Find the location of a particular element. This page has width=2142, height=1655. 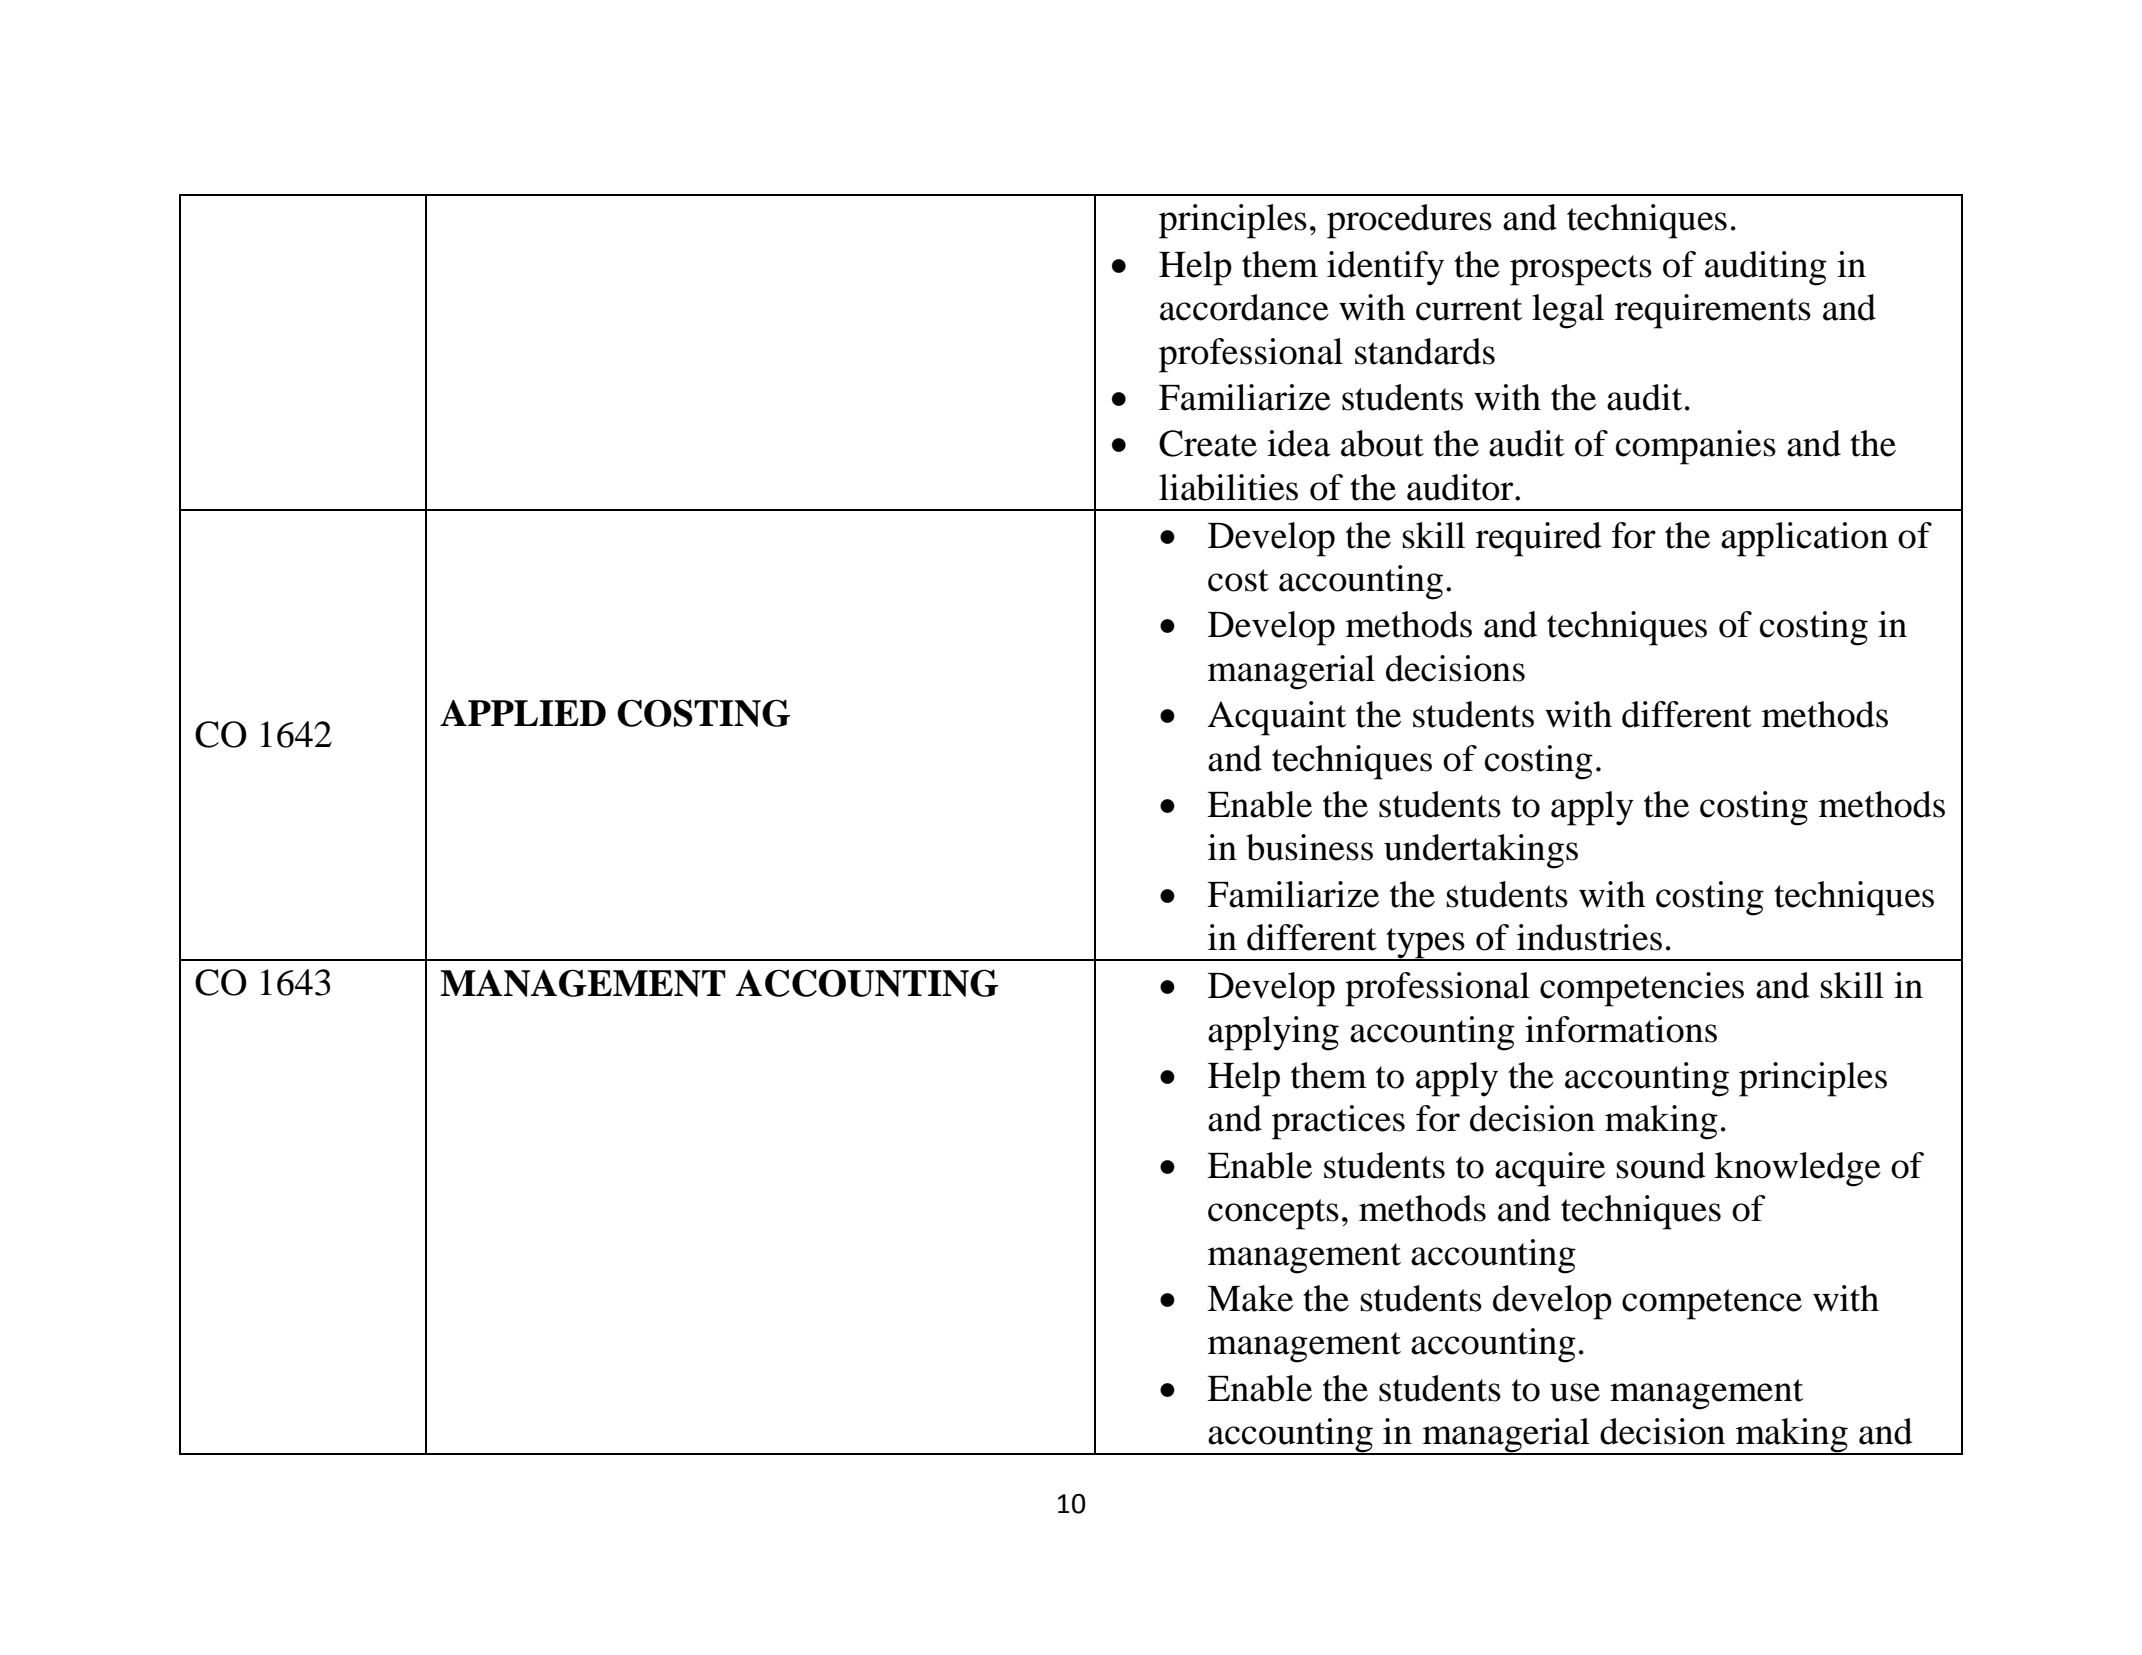

use is located at coordinates (1575, 1392).
